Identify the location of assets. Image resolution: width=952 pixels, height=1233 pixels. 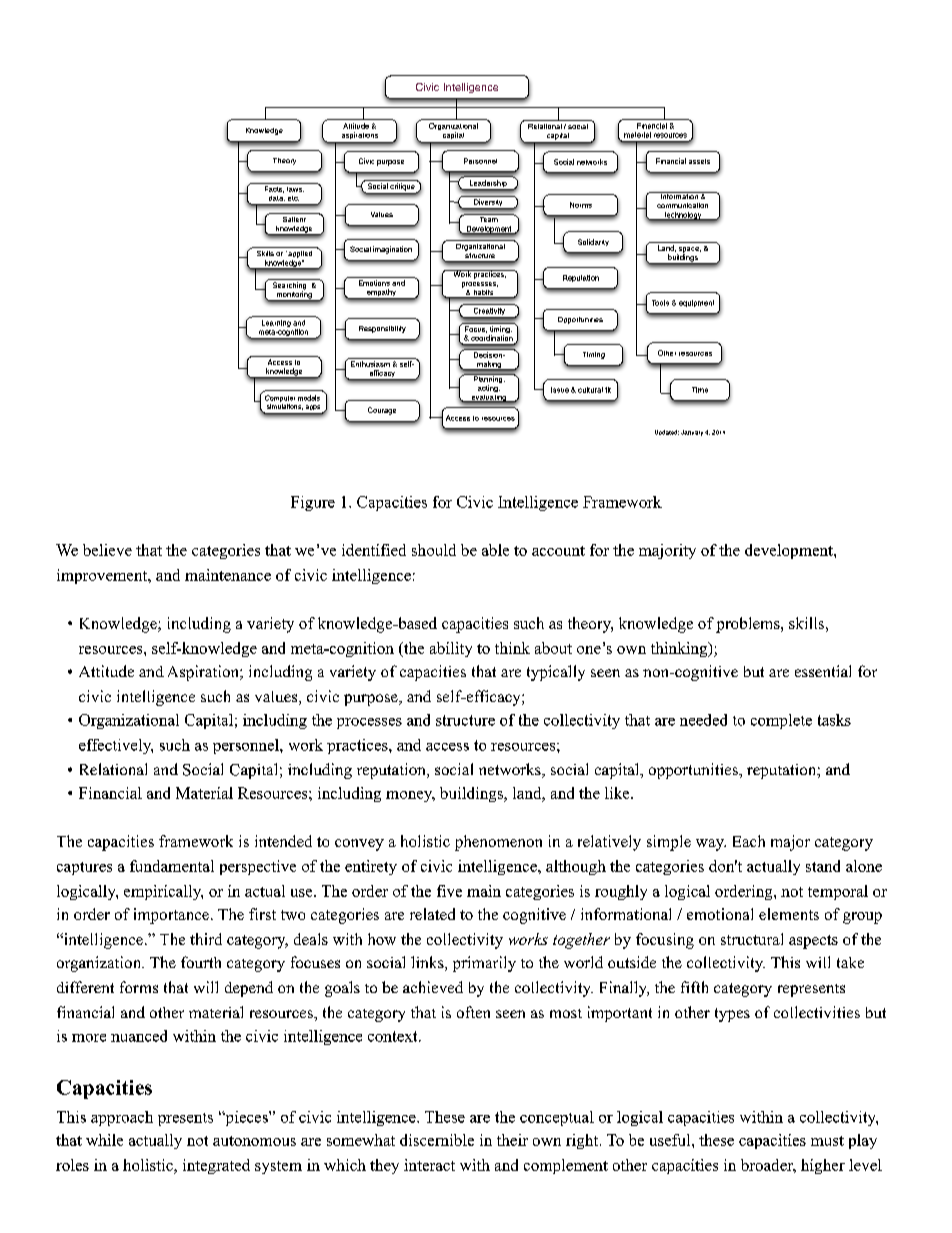
(699, 161).
